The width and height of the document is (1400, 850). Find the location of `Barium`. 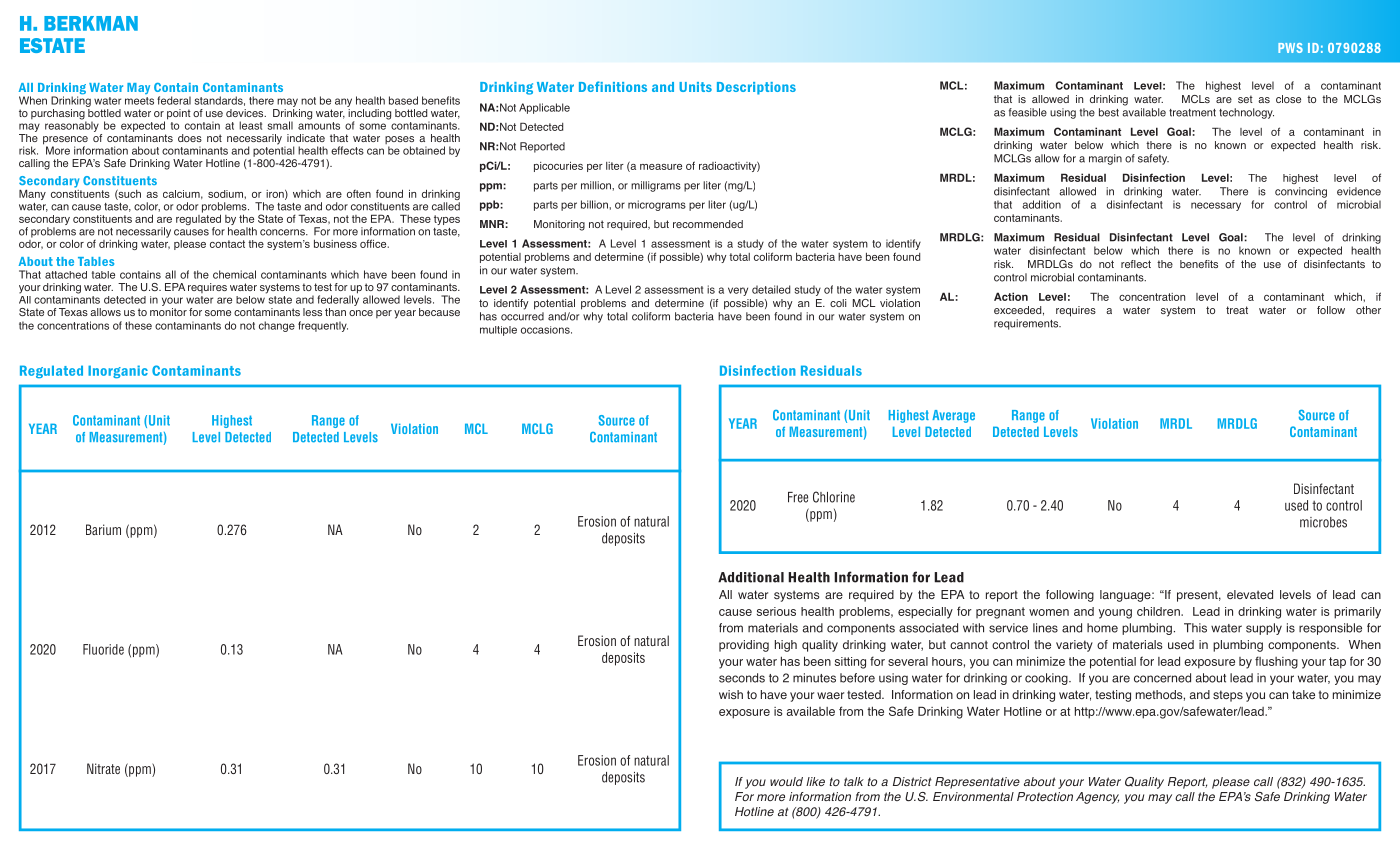

Barium is located at coordinates (103, 529).
